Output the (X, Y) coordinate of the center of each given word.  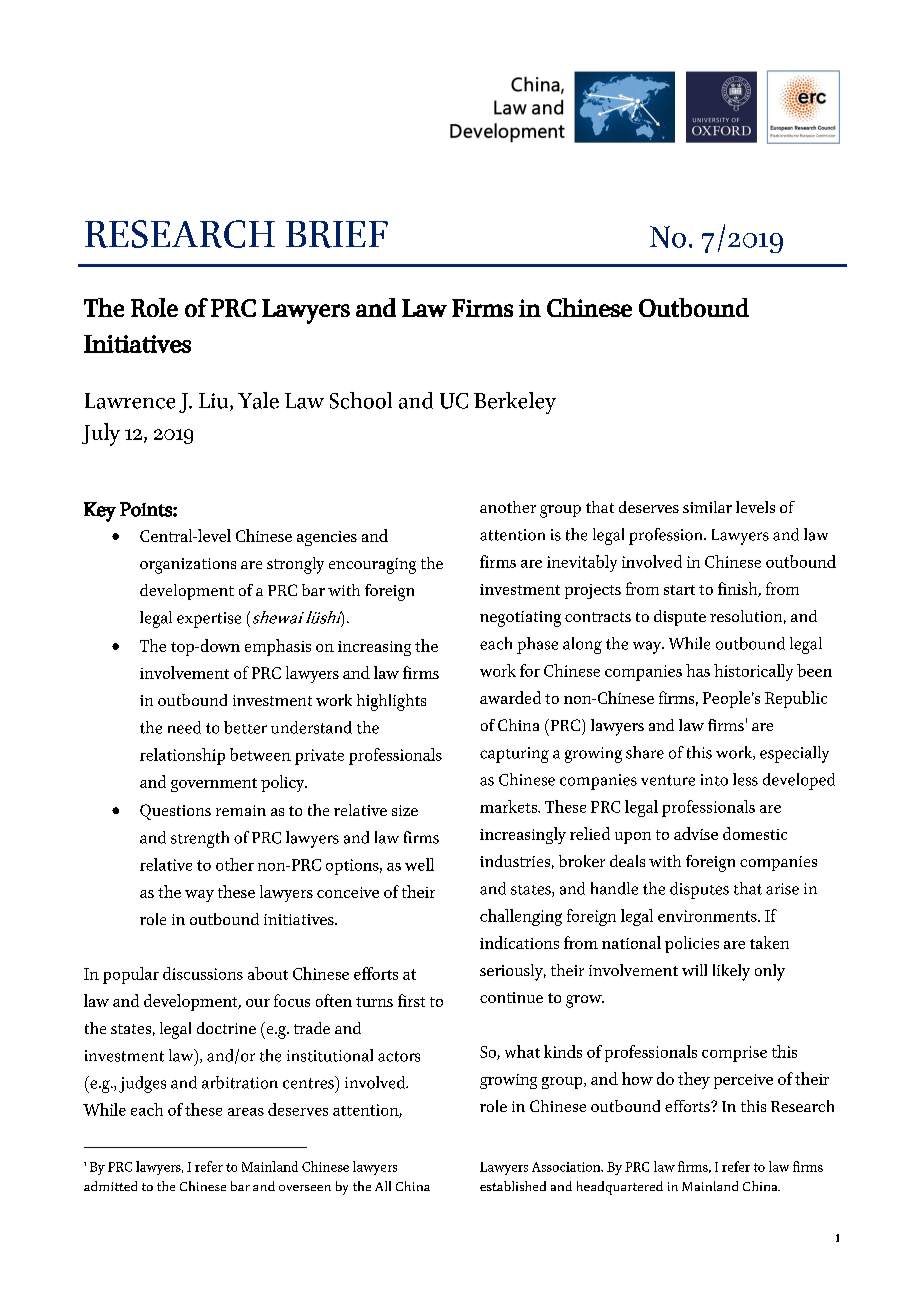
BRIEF (337, 234)
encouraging (372, 566)
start (679, 590)
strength (200, 839)
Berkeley (515, 403)
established (513, 1186)
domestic (755, 833)
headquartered (620, 1188)
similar (707, 507)
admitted (110, 1186)
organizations (188, 566)
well (419, 864)
